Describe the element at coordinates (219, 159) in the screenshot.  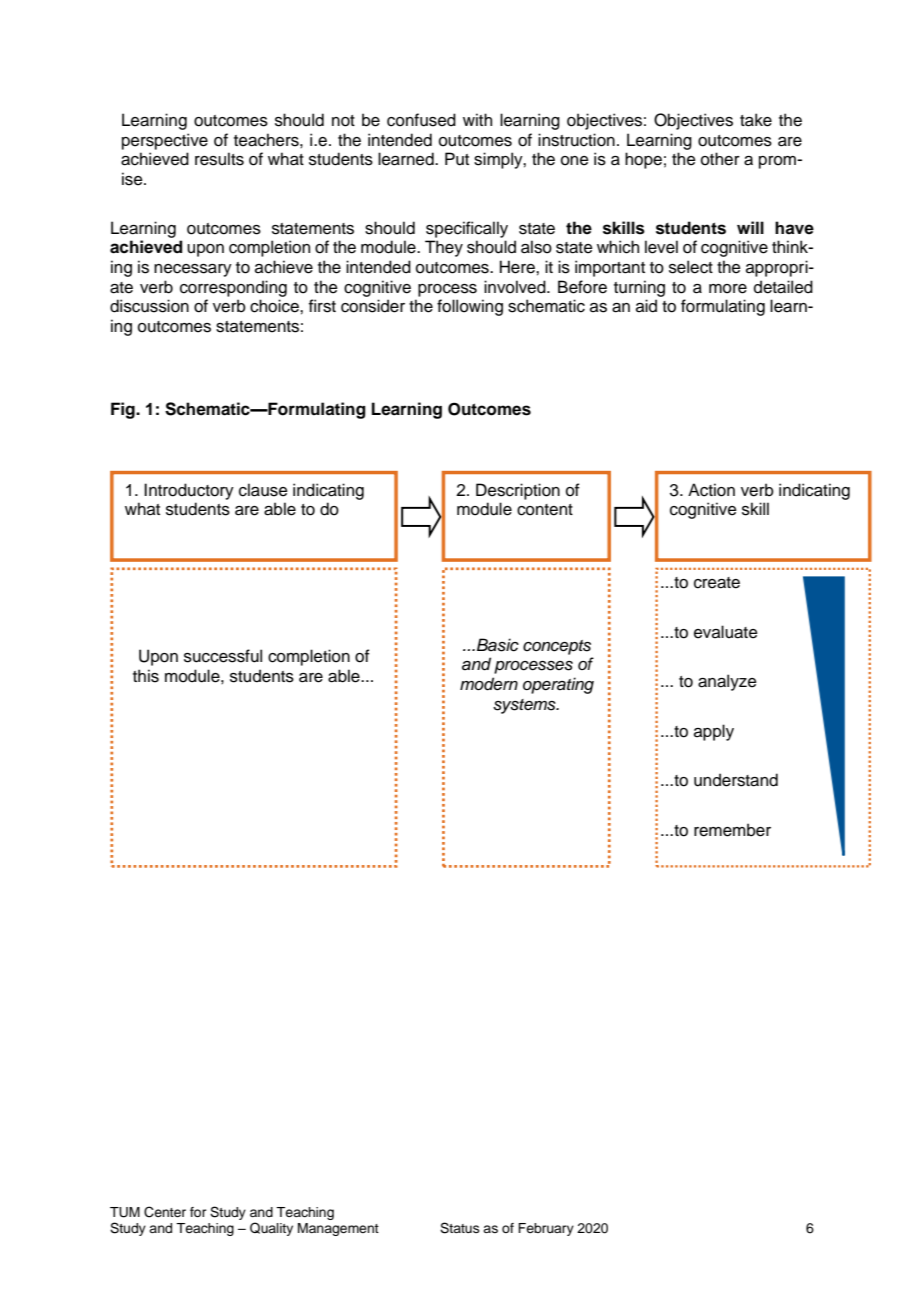
I see `results` at that location.
